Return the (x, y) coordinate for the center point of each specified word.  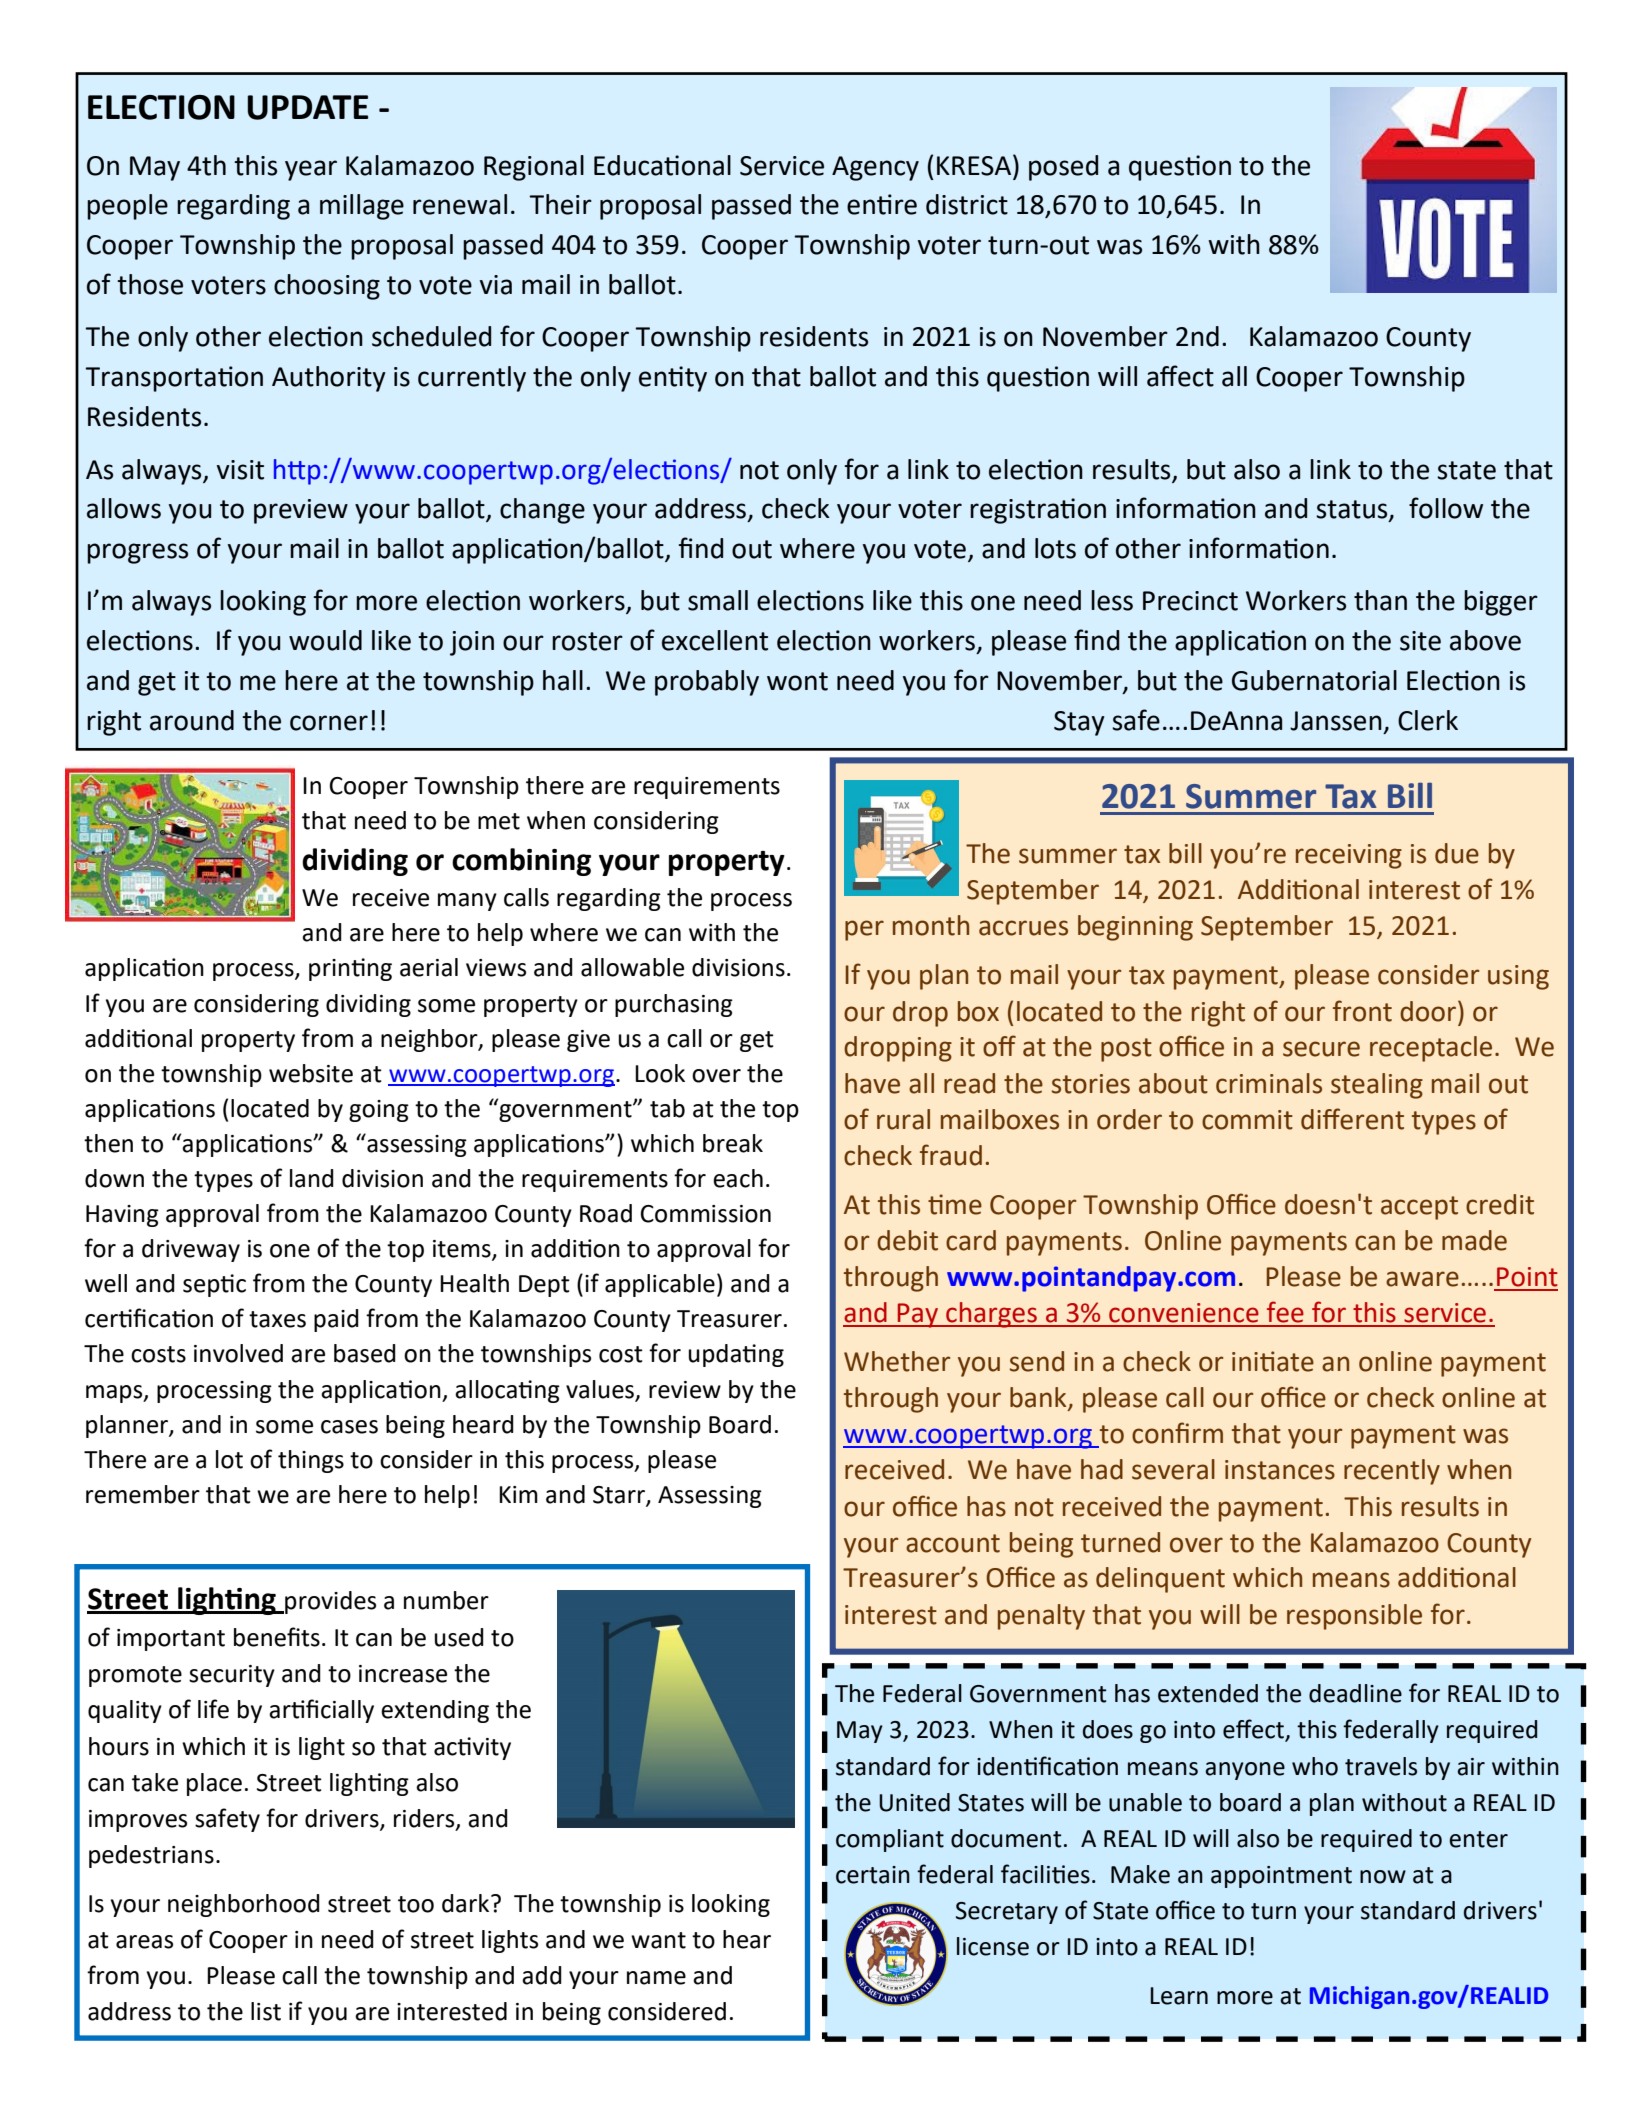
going (379, 1111)
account (953, 1543)
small (718, 600)
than (1380, 600)
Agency (875, 168)
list (266, 2011)
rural (903, 1119)
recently (1392, 1472)
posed (1063, 168)
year (311, 170)
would (325, 640)
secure (1321, 1049)
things (311, 1461)
